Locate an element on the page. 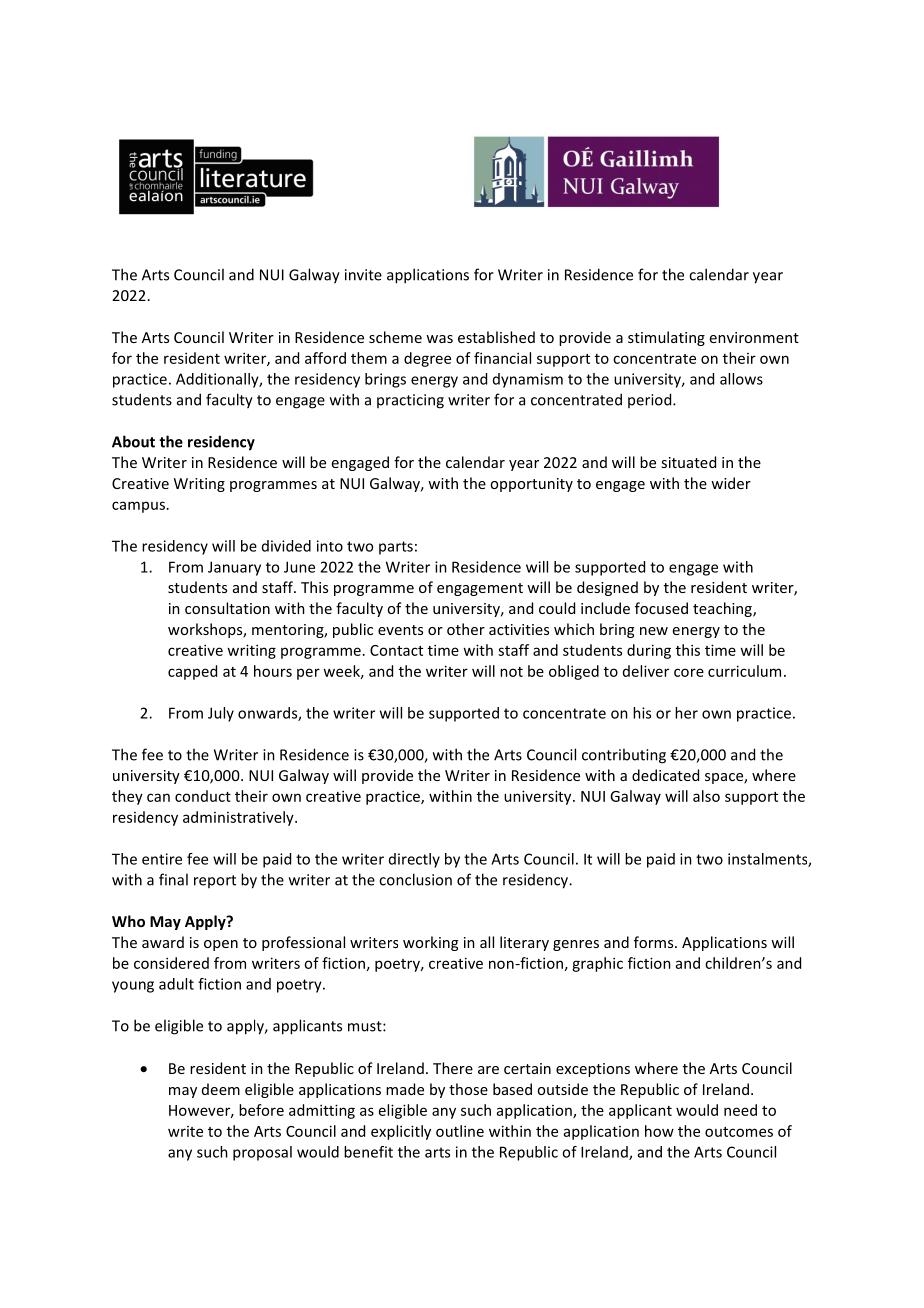 The image size is (924, 1308). not is located at coordinates (511, 672).
